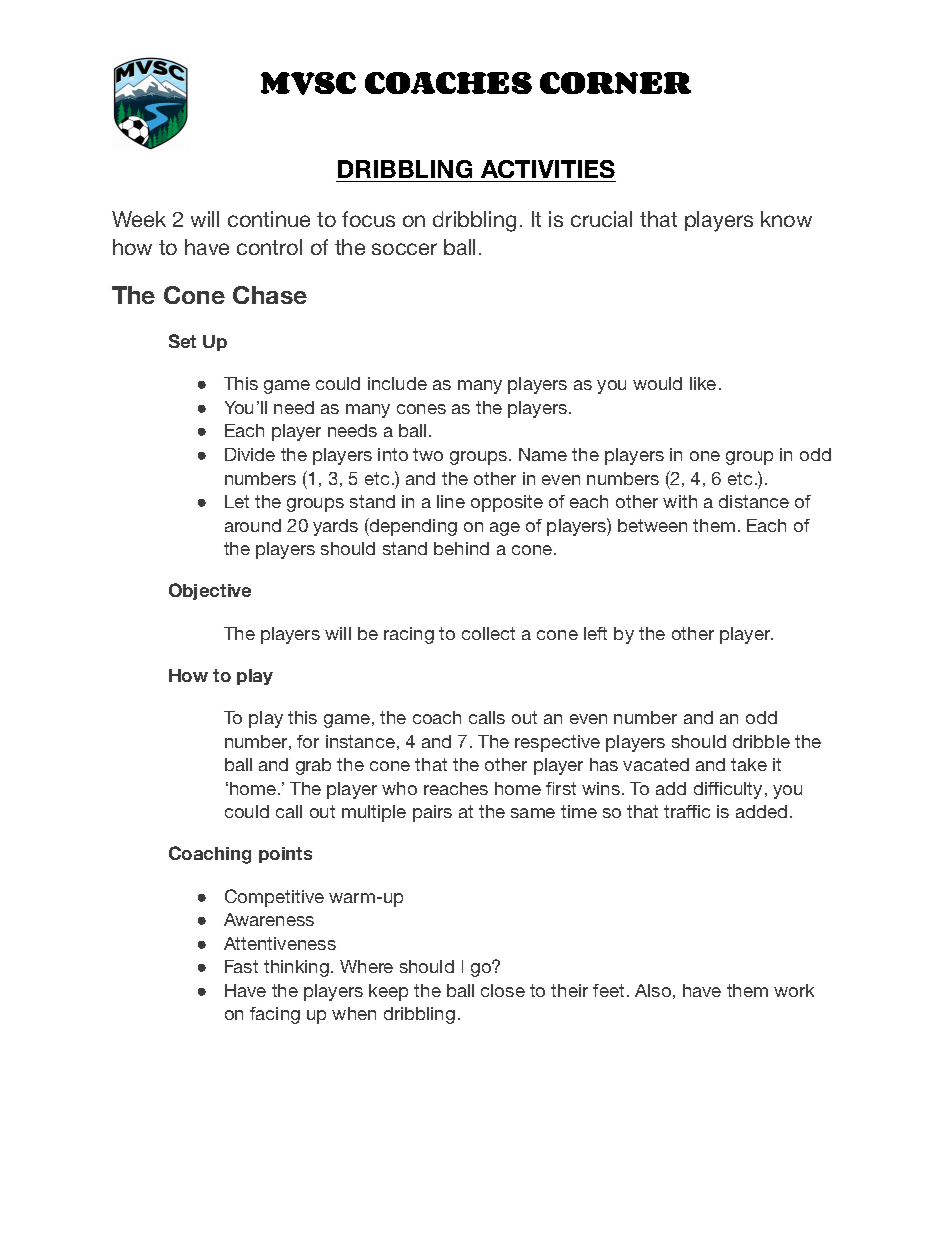  Describe the element at coordinates (241, 966) in the page. I see `Fast` at that location.
